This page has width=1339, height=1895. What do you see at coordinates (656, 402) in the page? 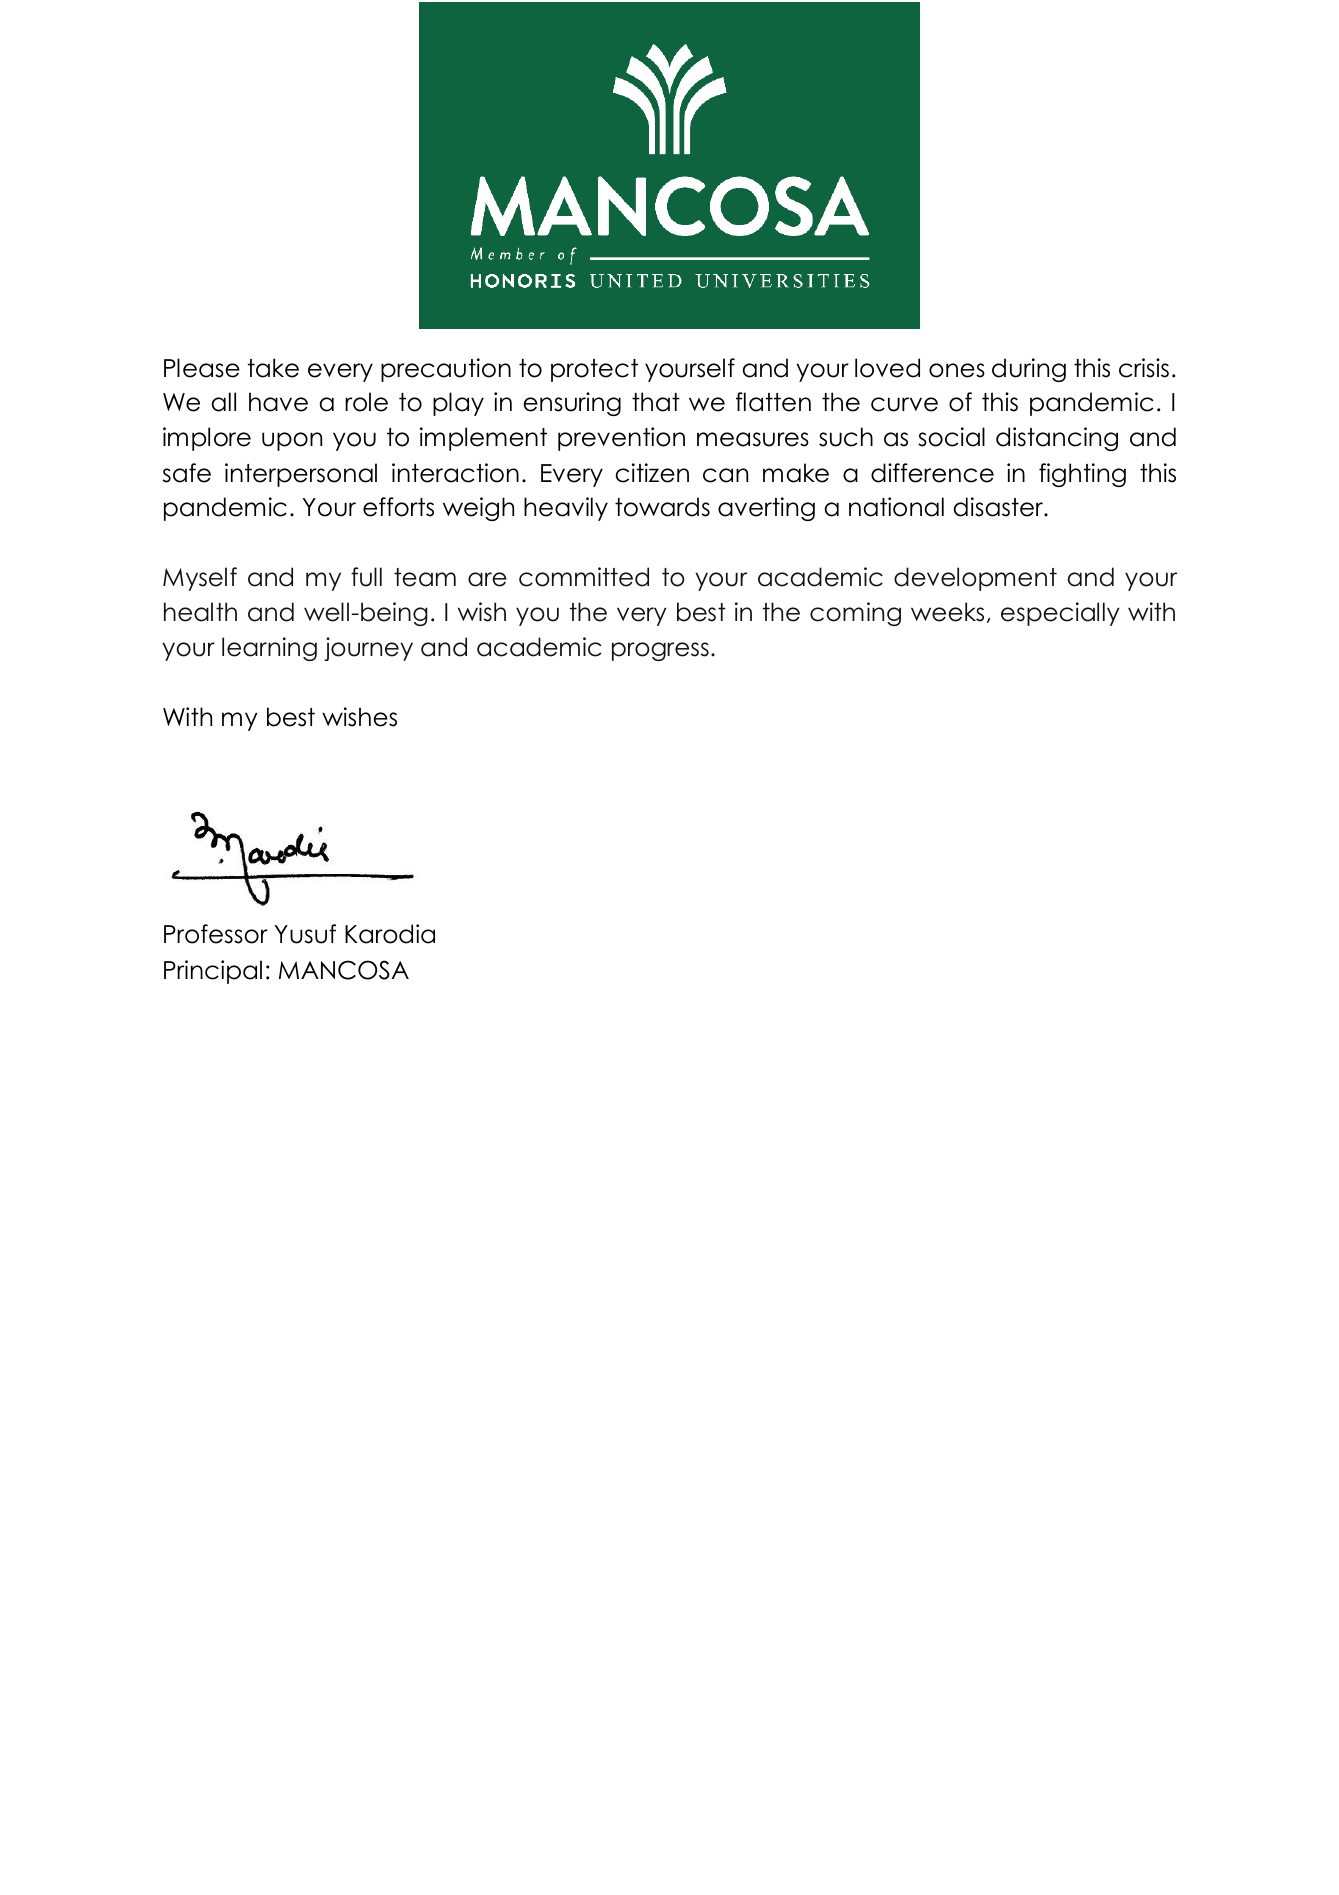
I see `that` at bounding box center [656, 402].
